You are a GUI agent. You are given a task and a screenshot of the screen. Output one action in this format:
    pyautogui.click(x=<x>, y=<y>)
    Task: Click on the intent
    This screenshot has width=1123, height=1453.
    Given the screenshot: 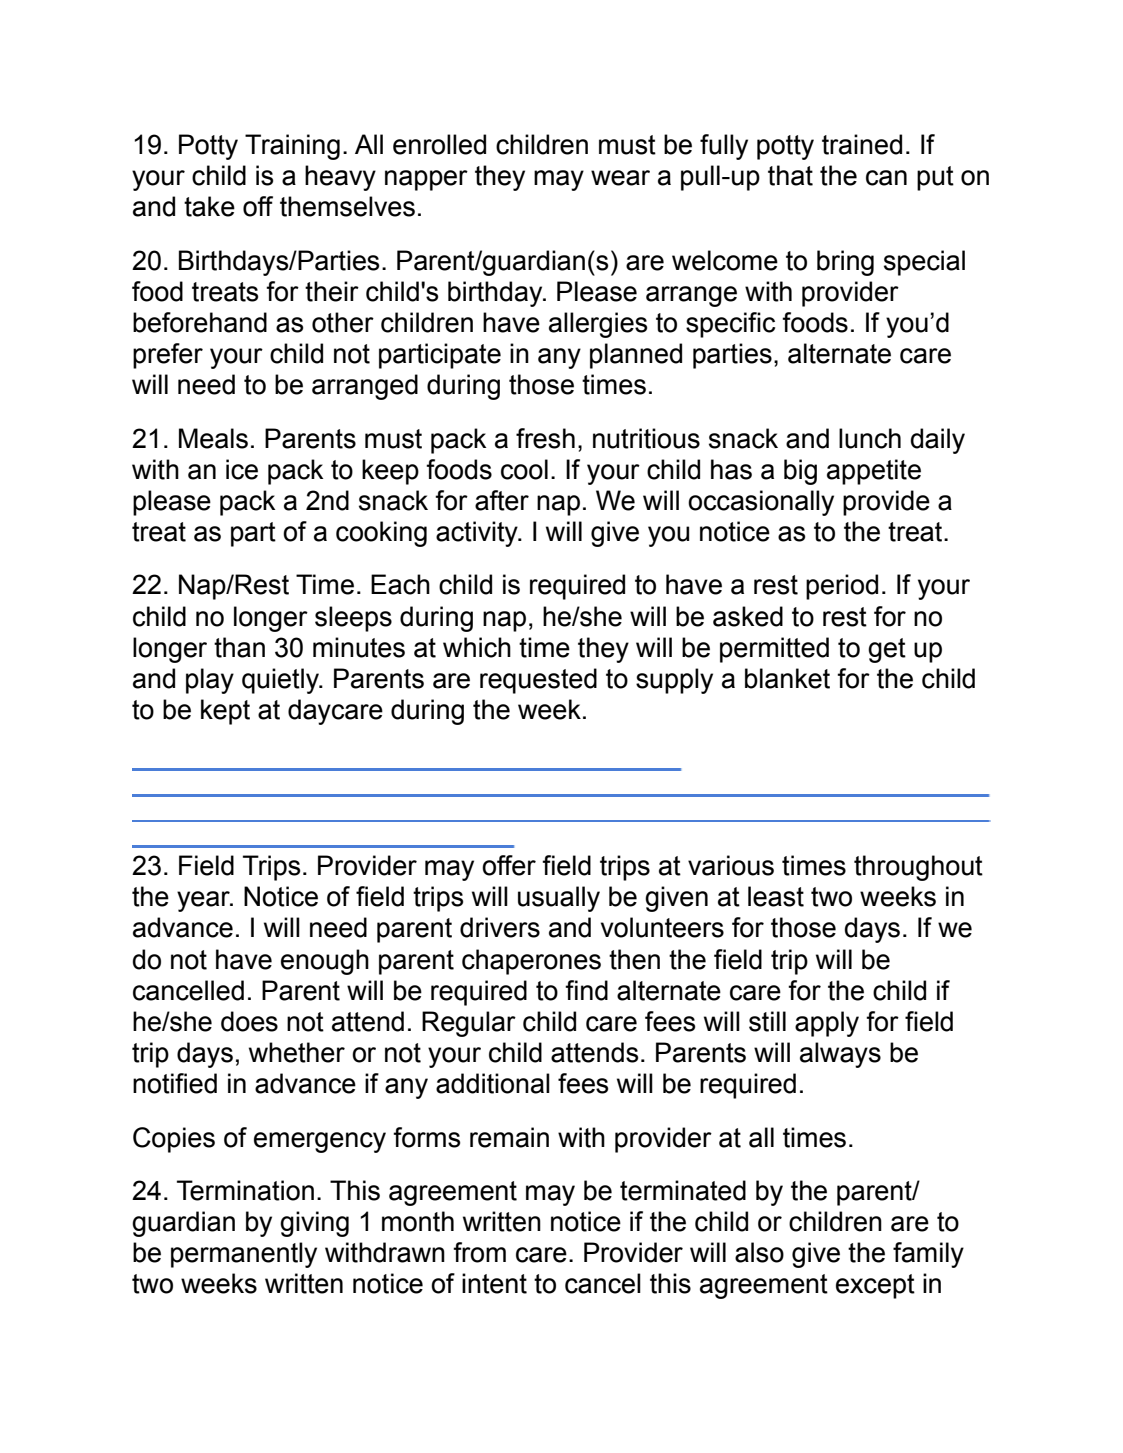 What is the action you would take?
    pyautogui.click(x=494, y=1283)
